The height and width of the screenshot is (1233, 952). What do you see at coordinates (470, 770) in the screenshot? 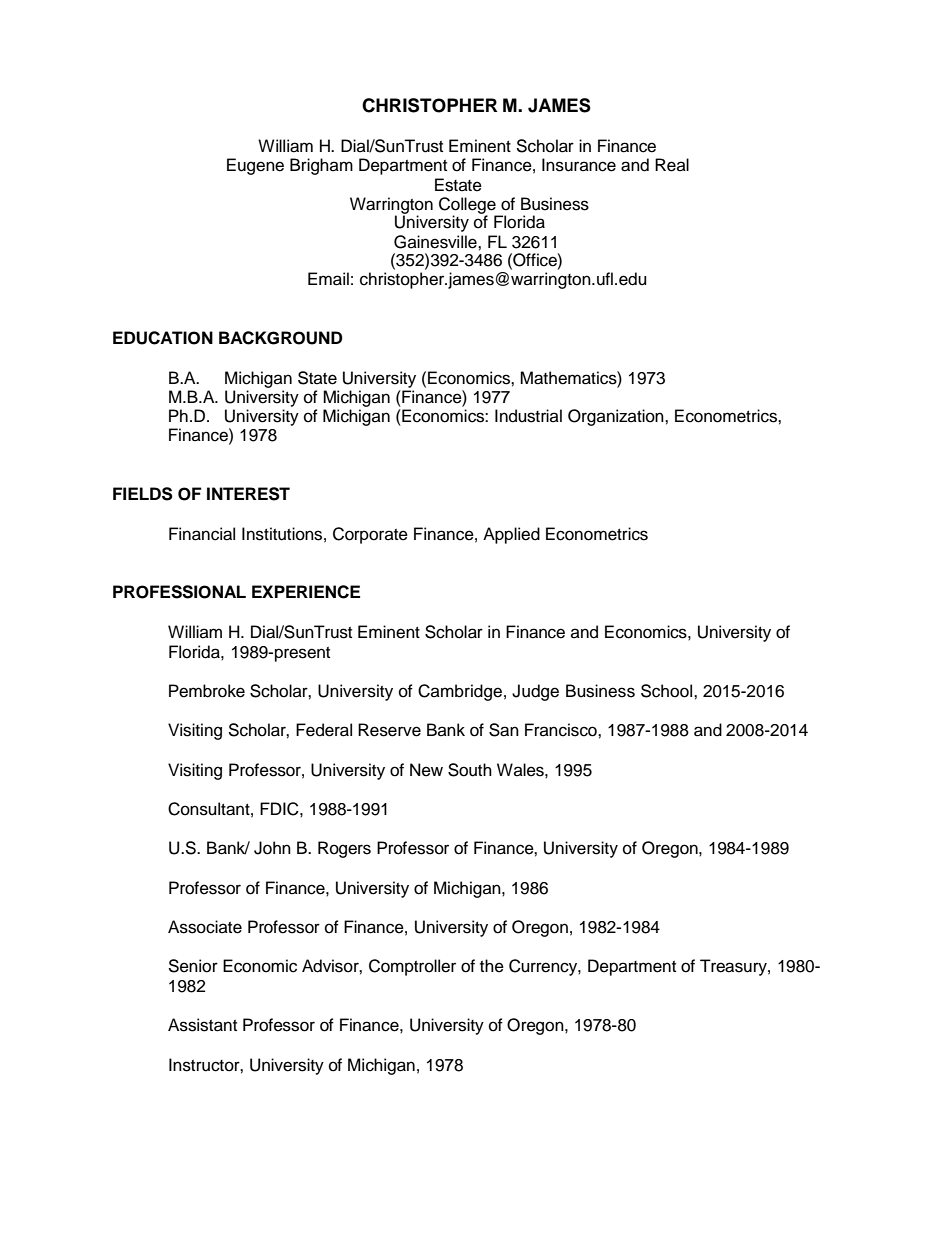
I see `South` at bounding box center [470, 770].
